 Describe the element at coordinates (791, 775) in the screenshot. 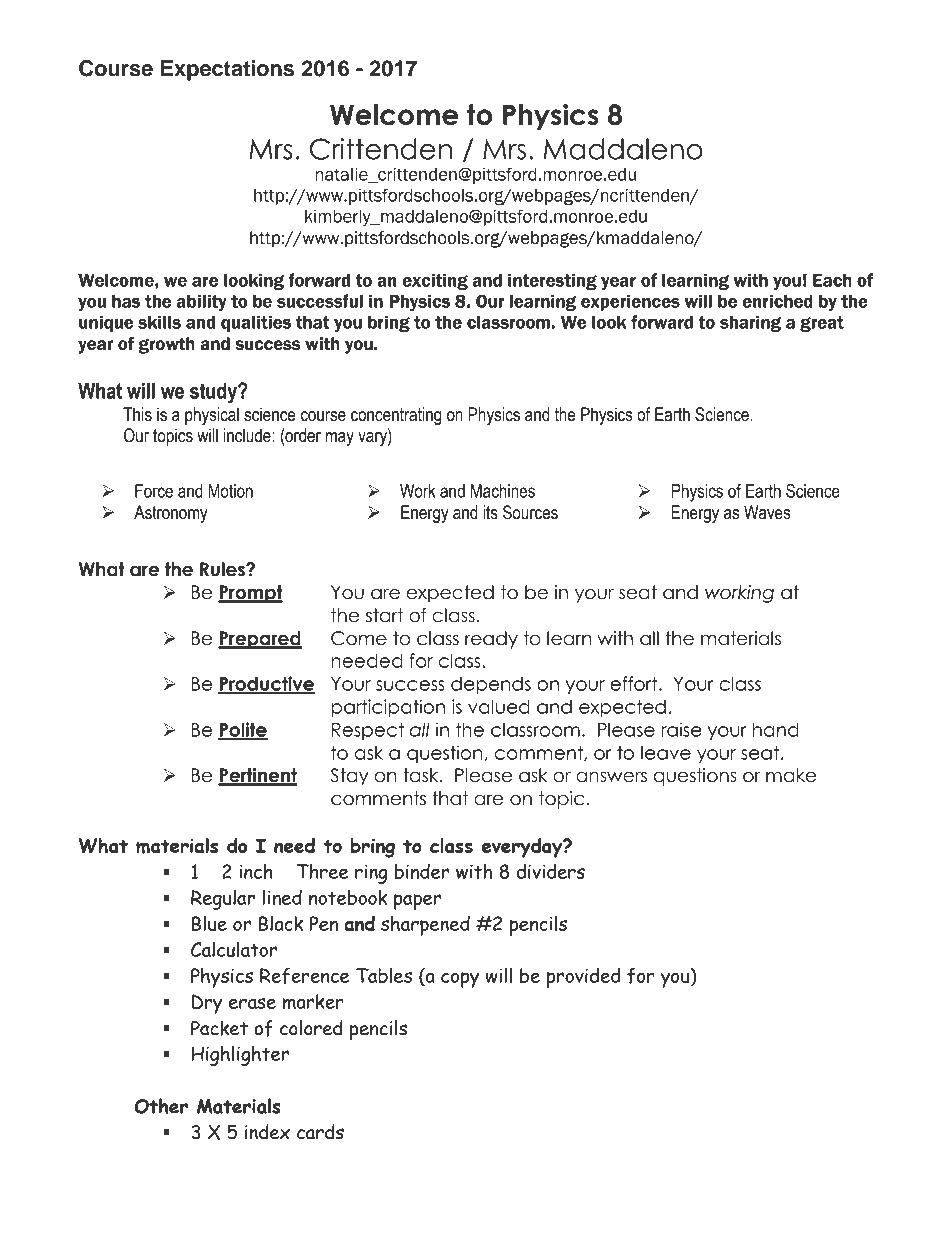

I see `make` at that location.
